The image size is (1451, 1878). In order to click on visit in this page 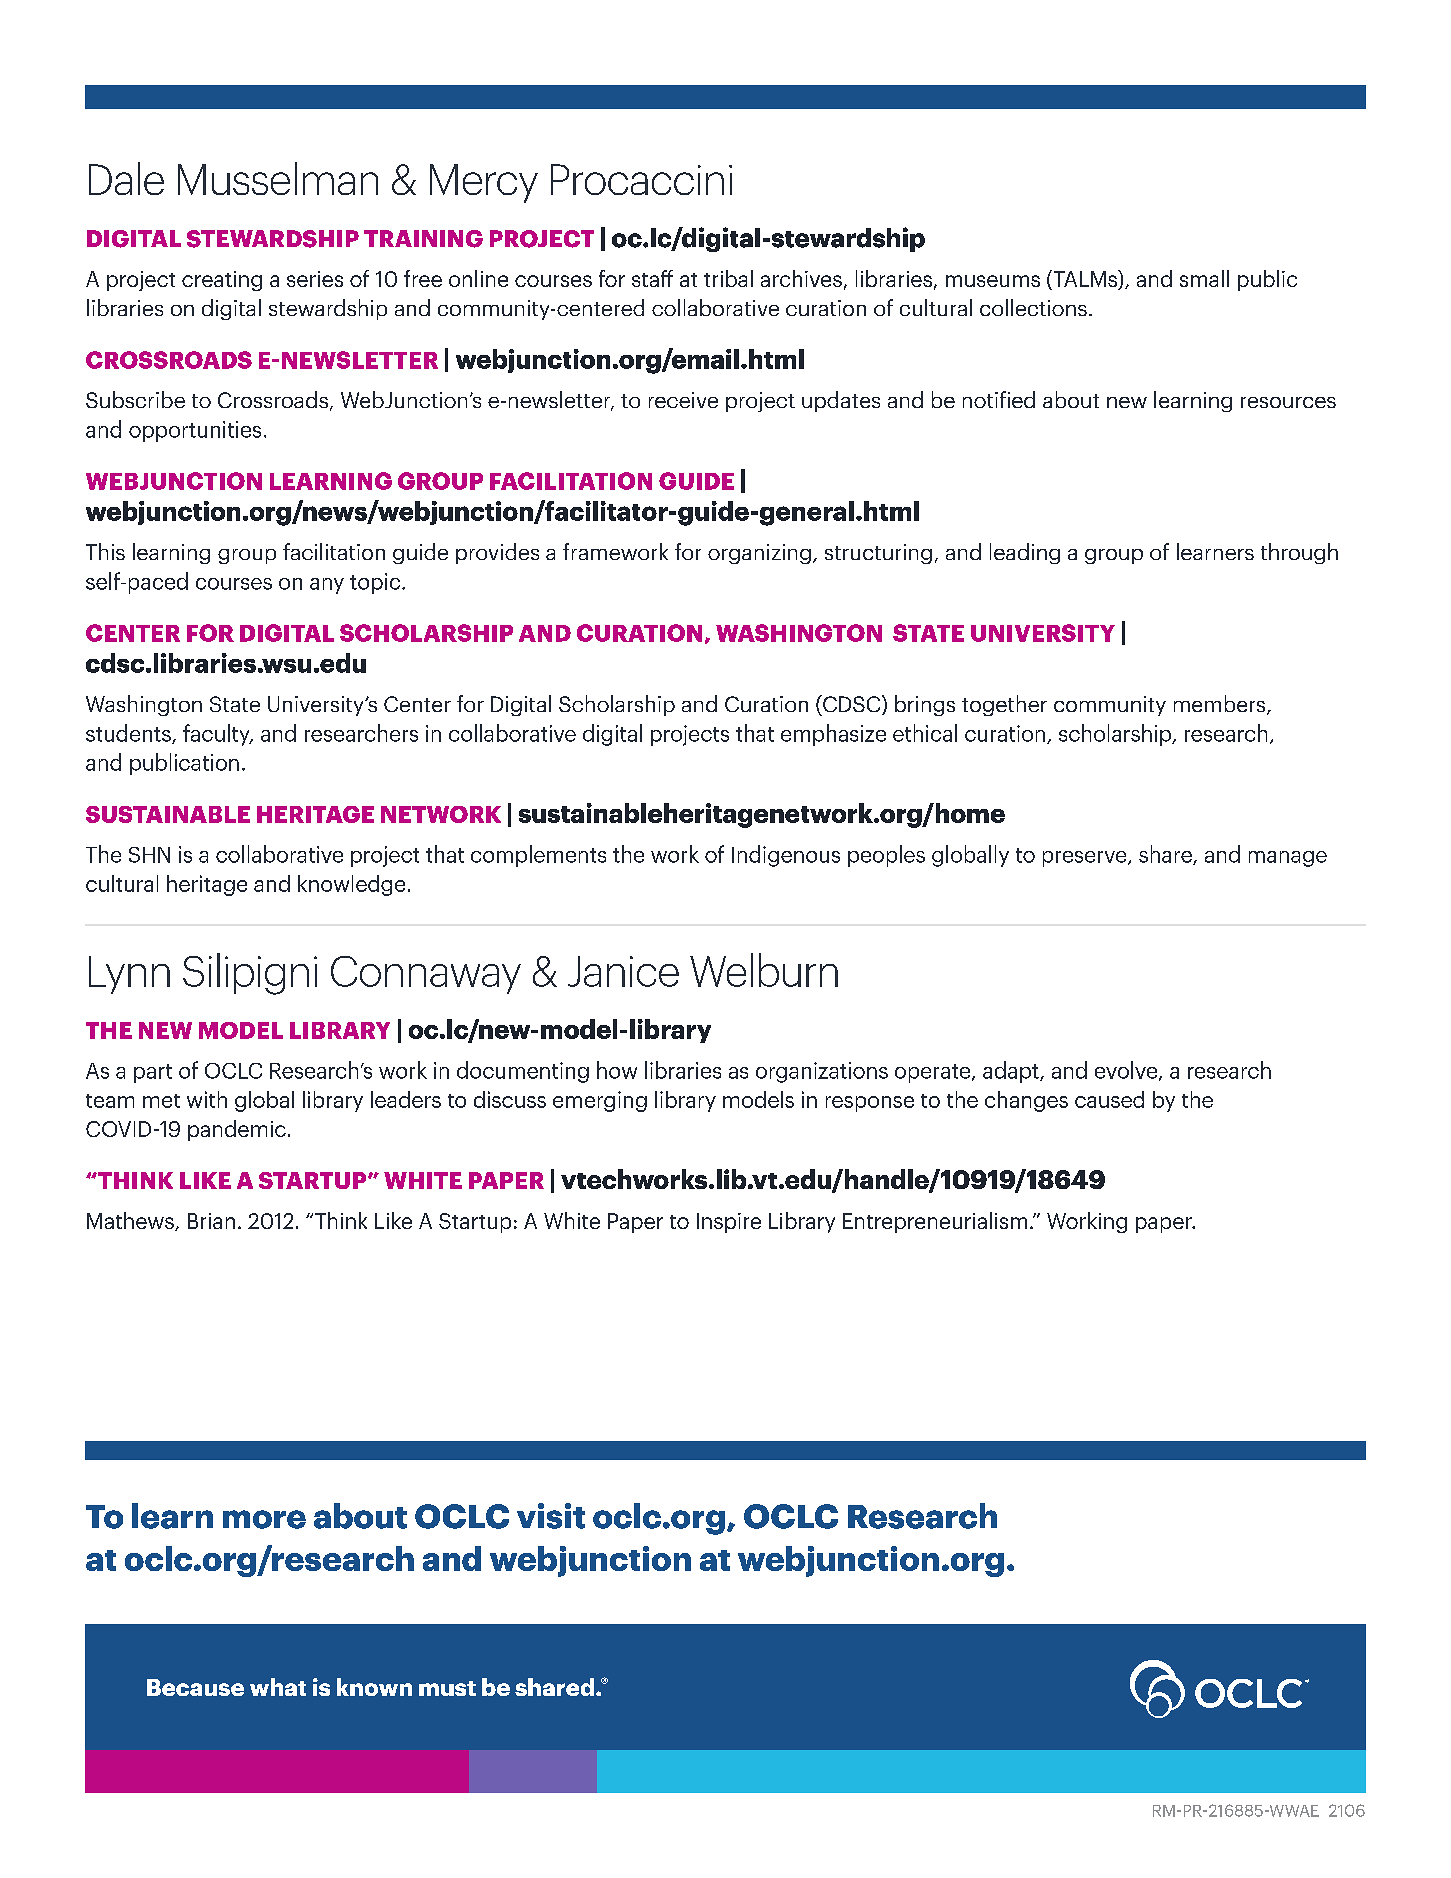, I will do `click(551, 1516)`.
